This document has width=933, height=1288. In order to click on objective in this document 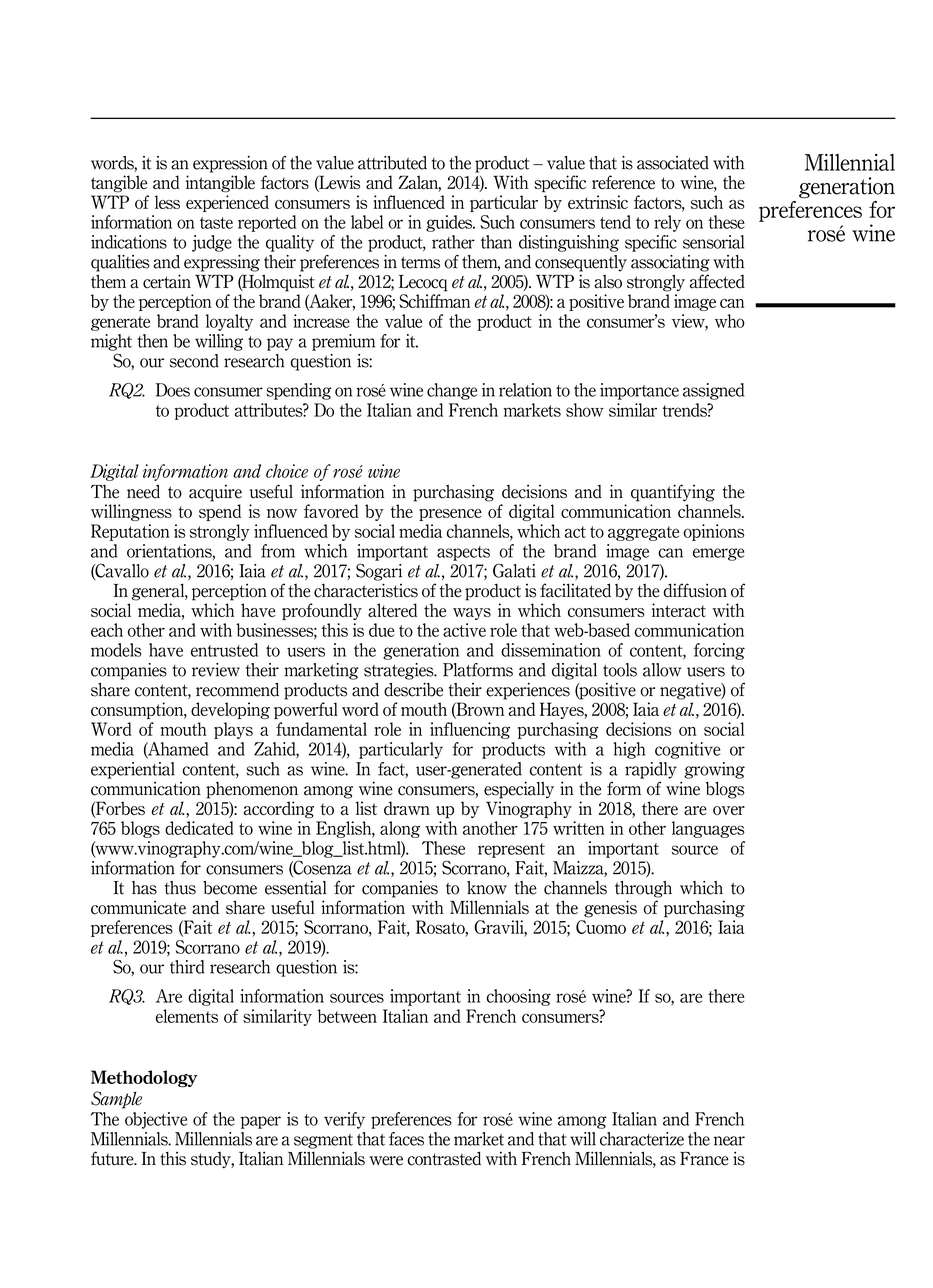, I will do `click(156, 1120)`.
